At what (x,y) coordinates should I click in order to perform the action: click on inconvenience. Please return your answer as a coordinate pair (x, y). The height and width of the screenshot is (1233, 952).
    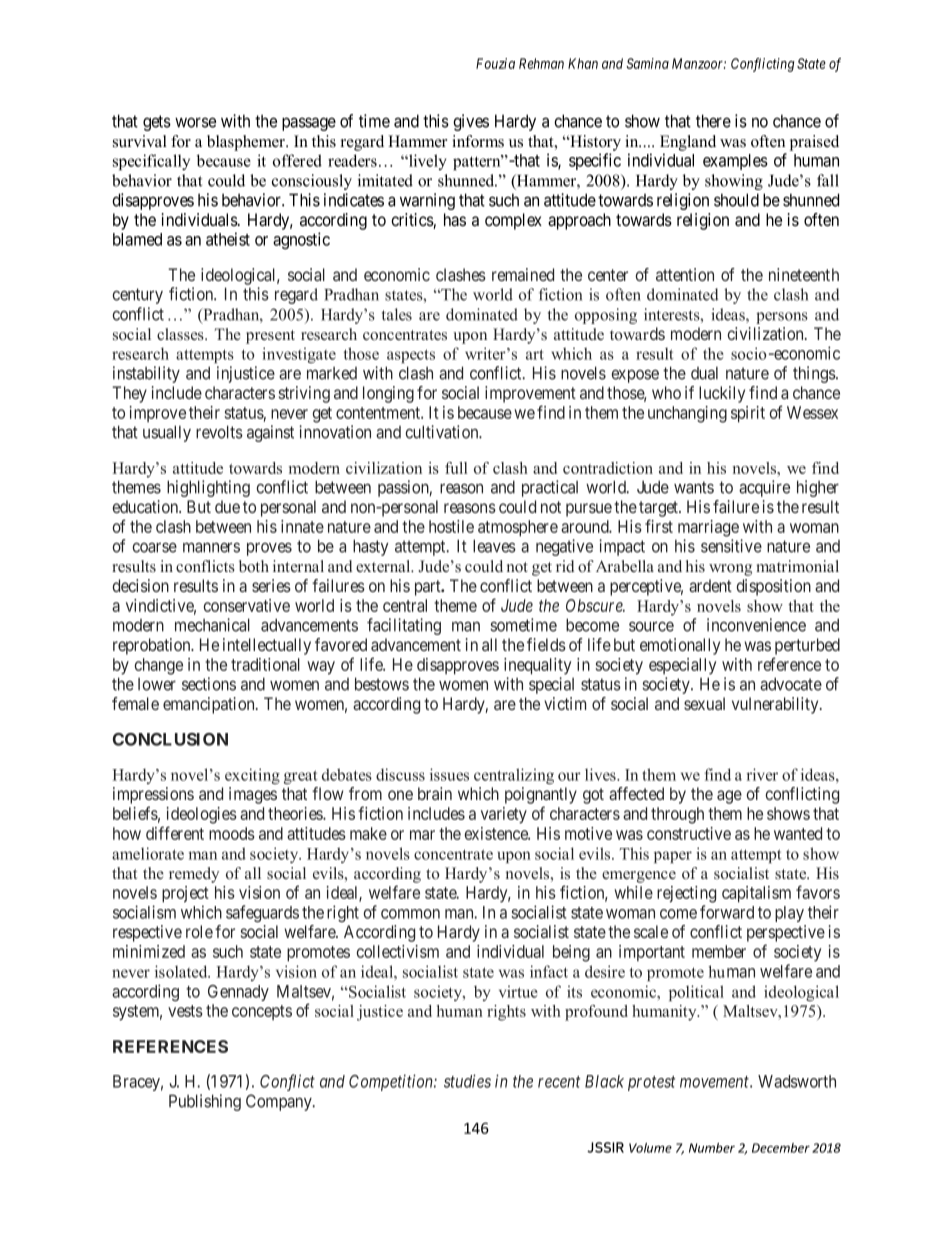
    Looking at the image, I should click on (756, 625).
